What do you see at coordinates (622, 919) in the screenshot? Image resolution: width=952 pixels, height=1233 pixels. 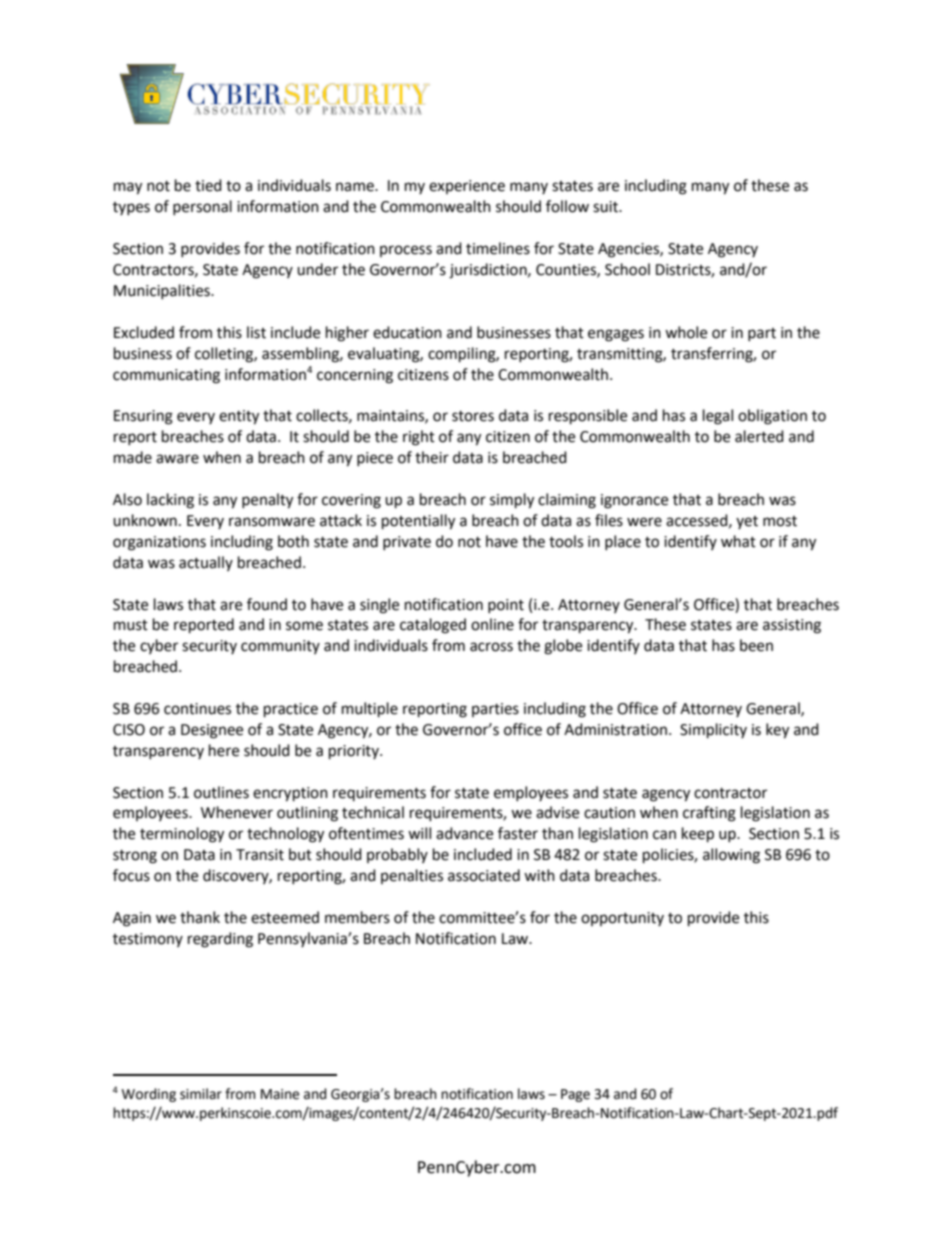 I see `opportunity` at bounding box center [622, 919].
